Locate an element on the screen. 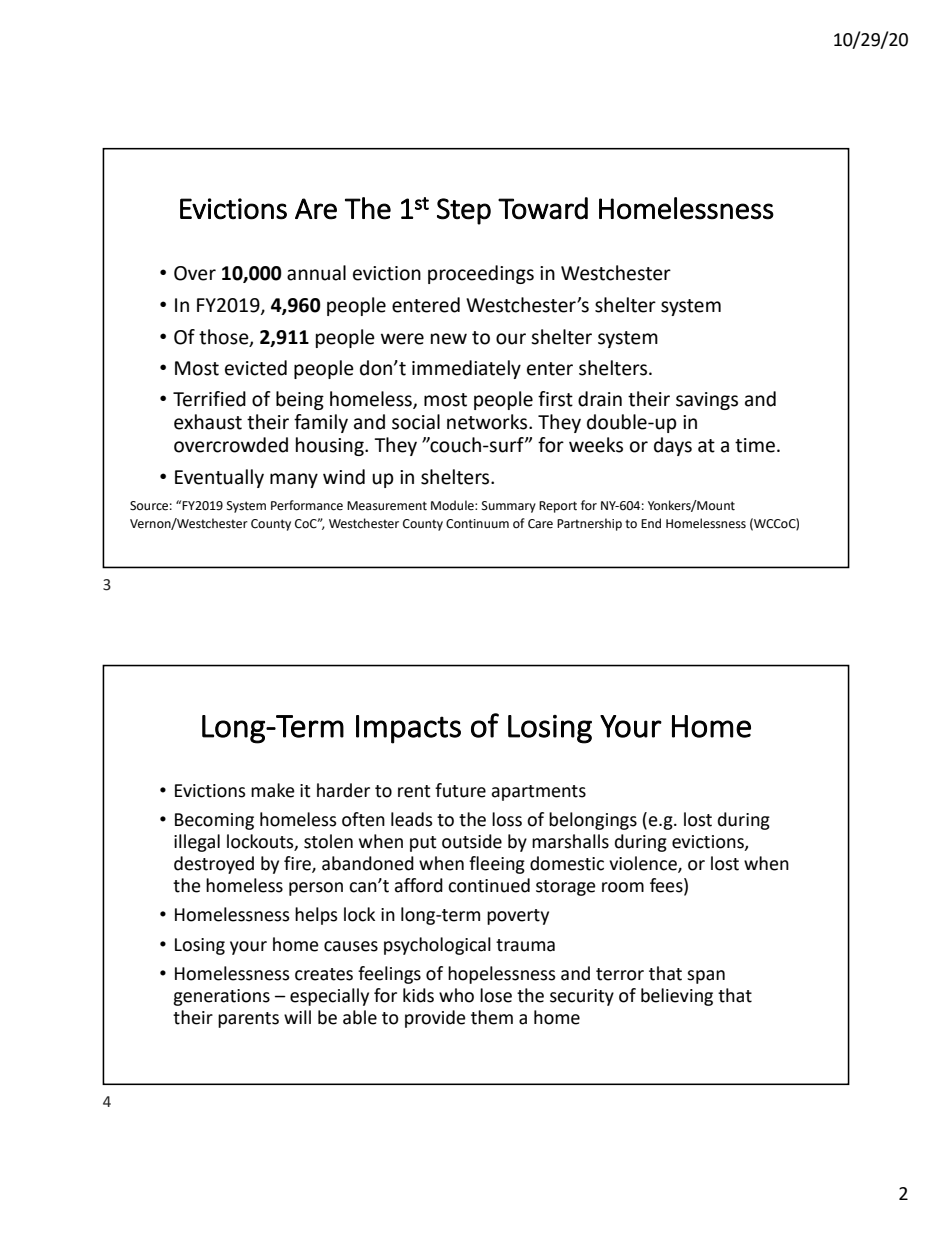  being is located at coordinates (300, 400).
